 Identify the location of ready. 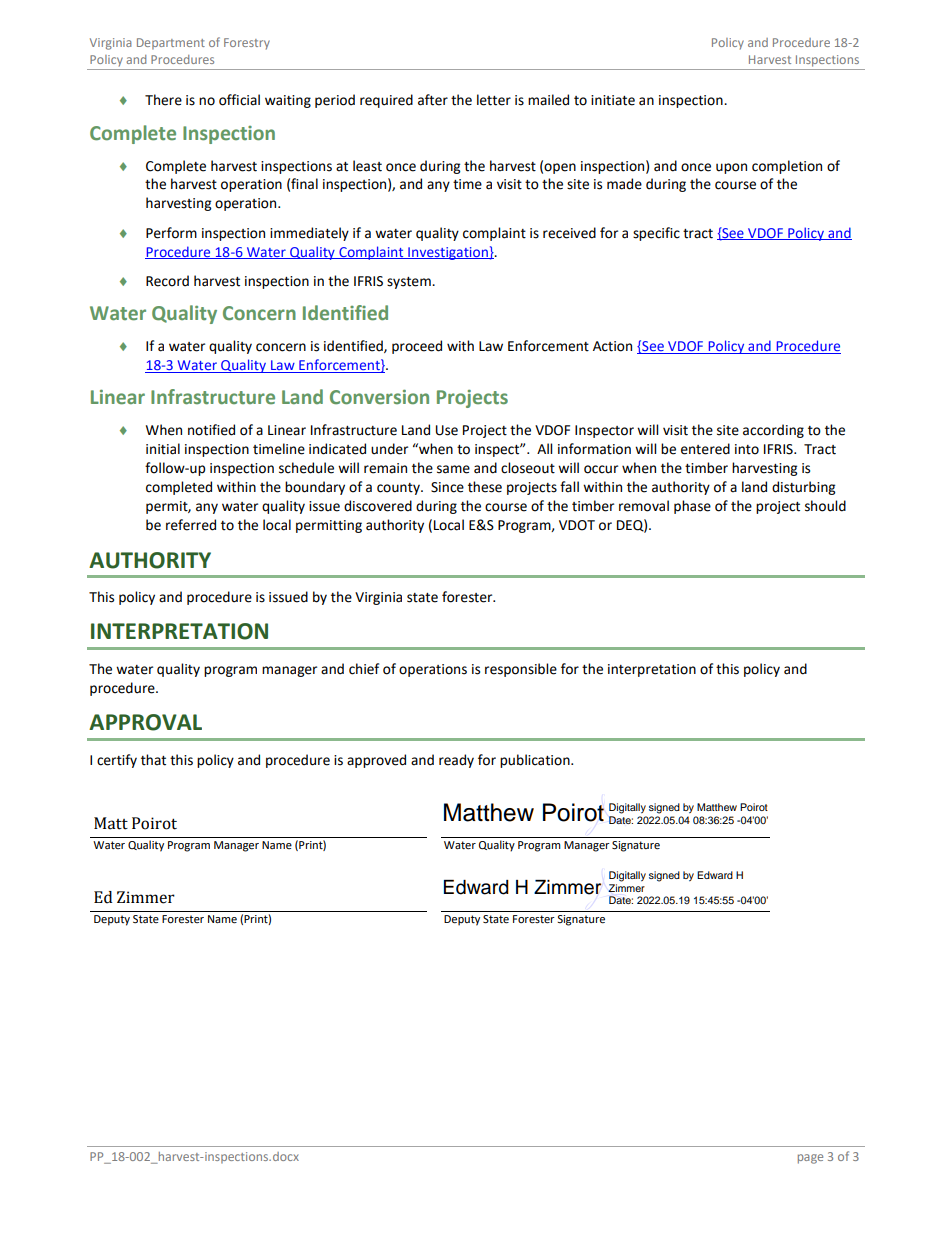
(456, 761).
